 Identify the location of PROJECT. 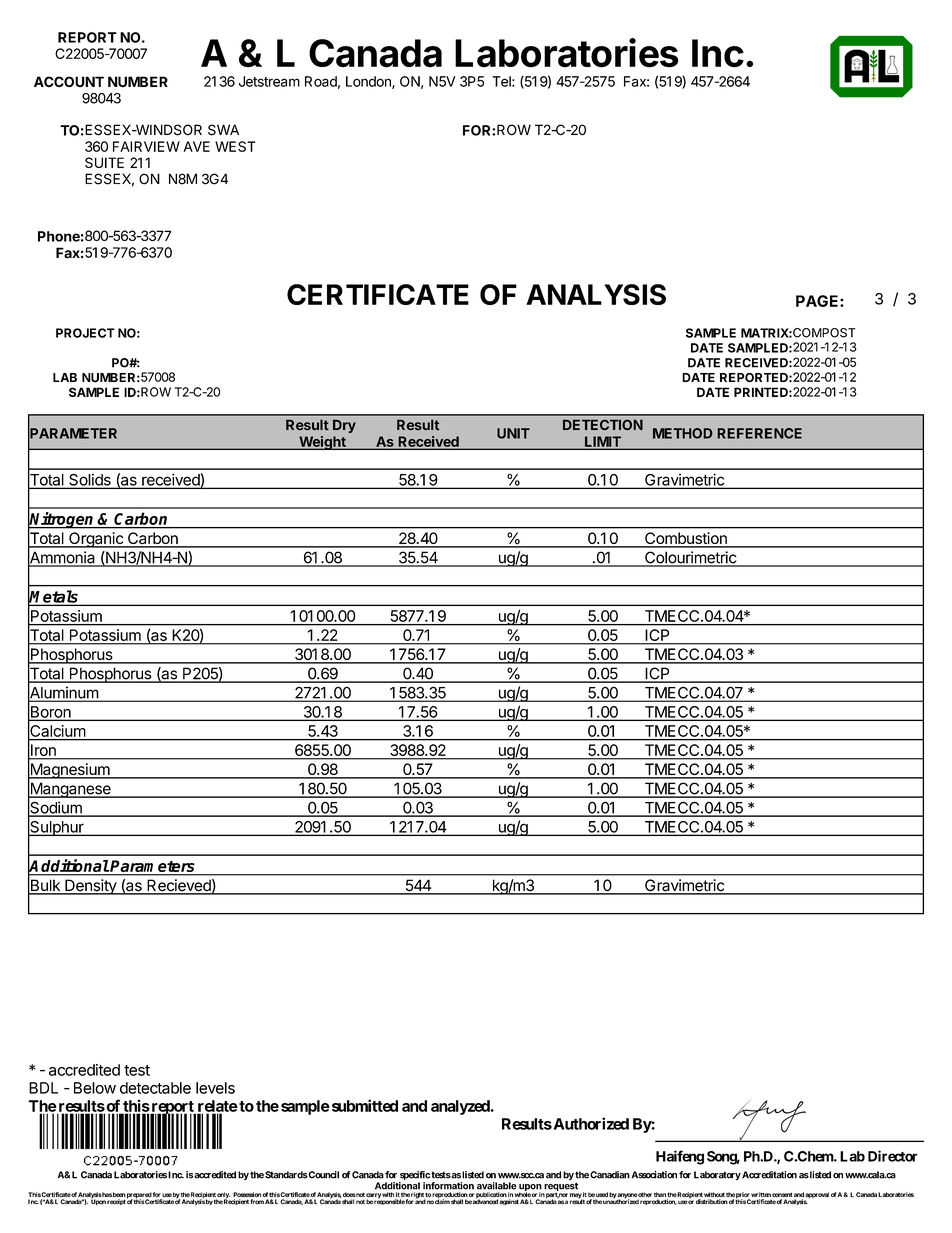
(85, 333).
